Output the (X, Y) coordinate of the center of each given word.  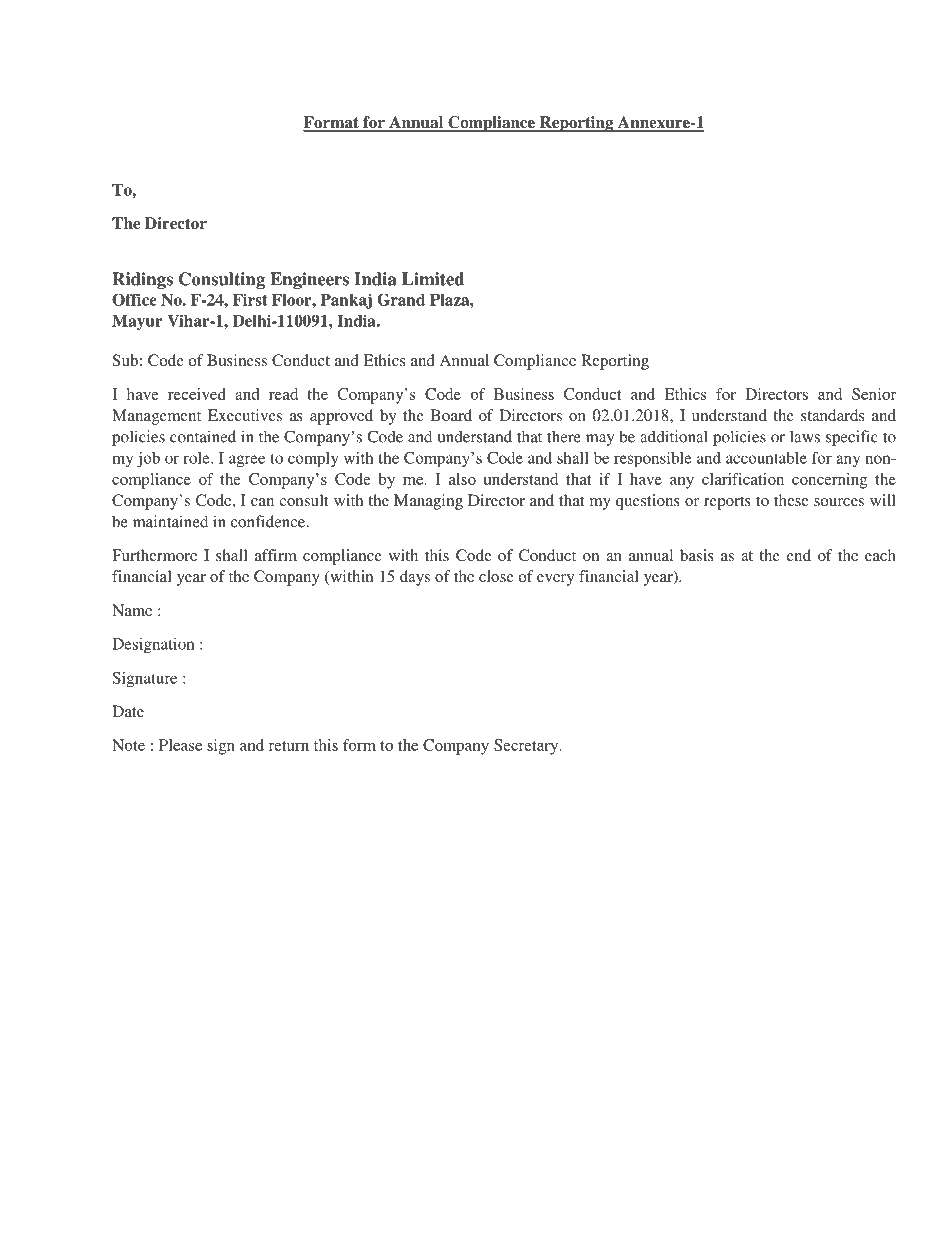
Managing (428, 502)
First (250, 299)
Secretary (527, 747)
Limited (433, 279)
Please (180, 745)
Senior (874, 394)
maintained (170, 521)
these (791, 500)
